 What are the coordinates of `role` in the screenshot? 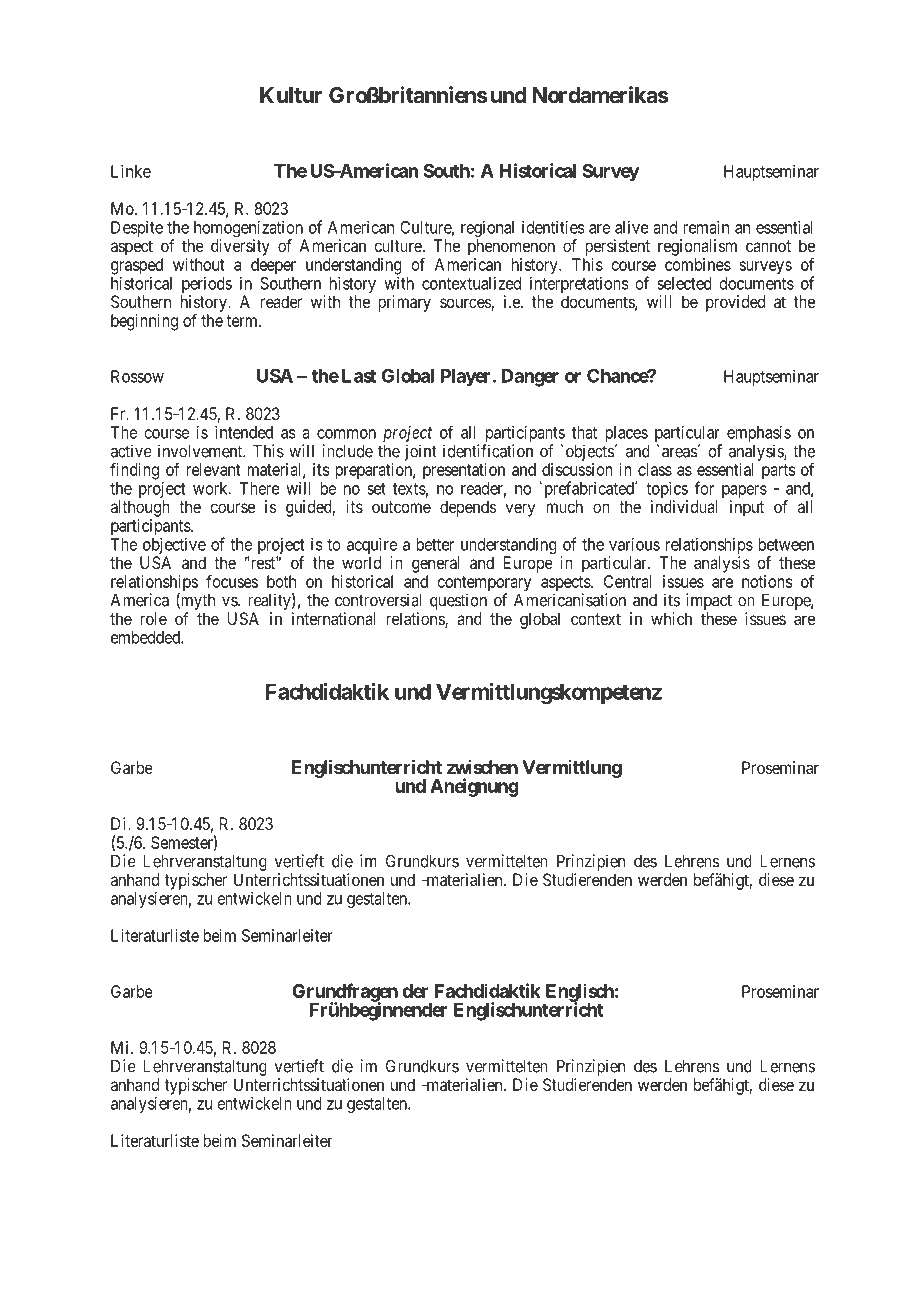 It's located at (153, 618).
